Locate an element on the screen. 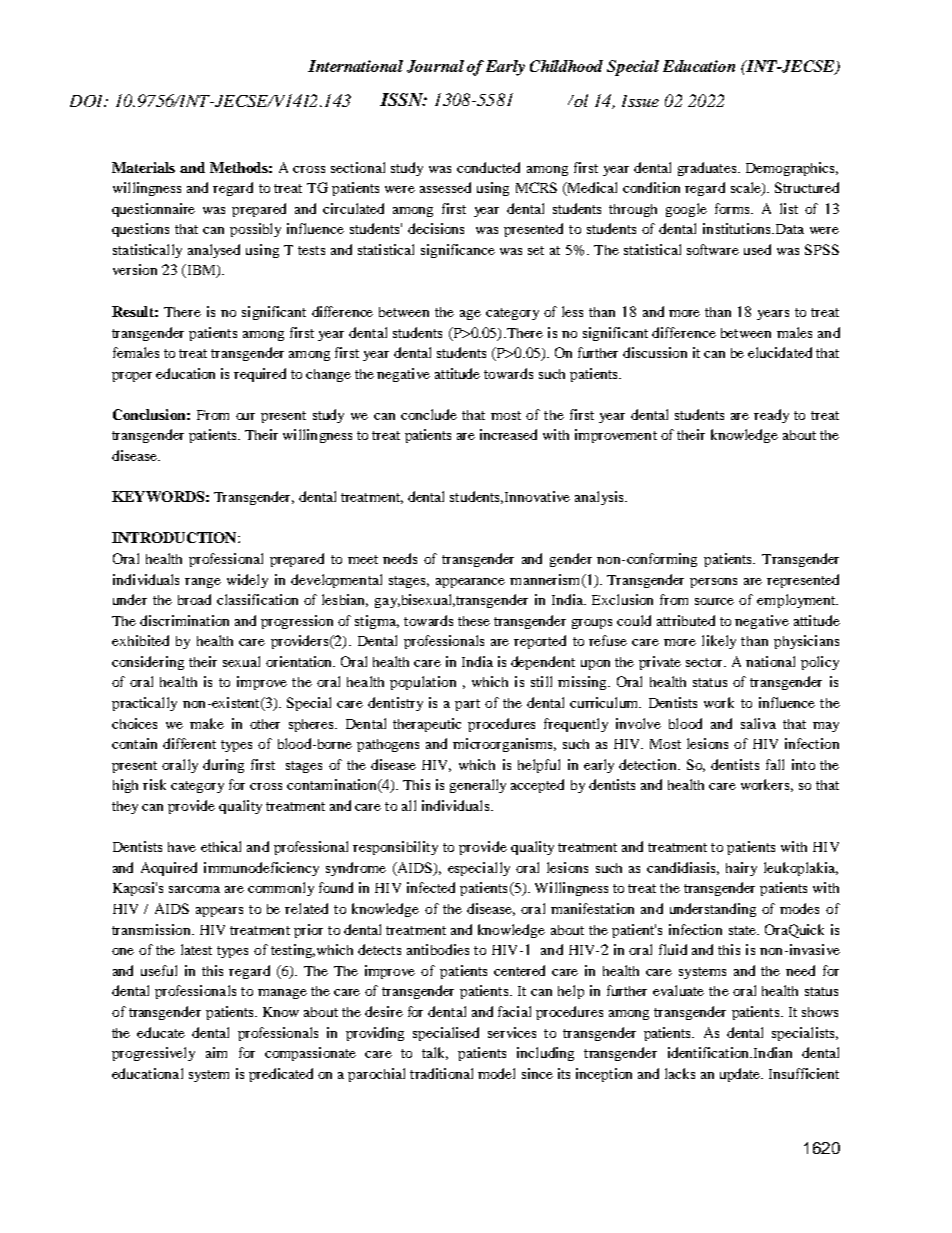  persons is located at coordinates (713, 583).
